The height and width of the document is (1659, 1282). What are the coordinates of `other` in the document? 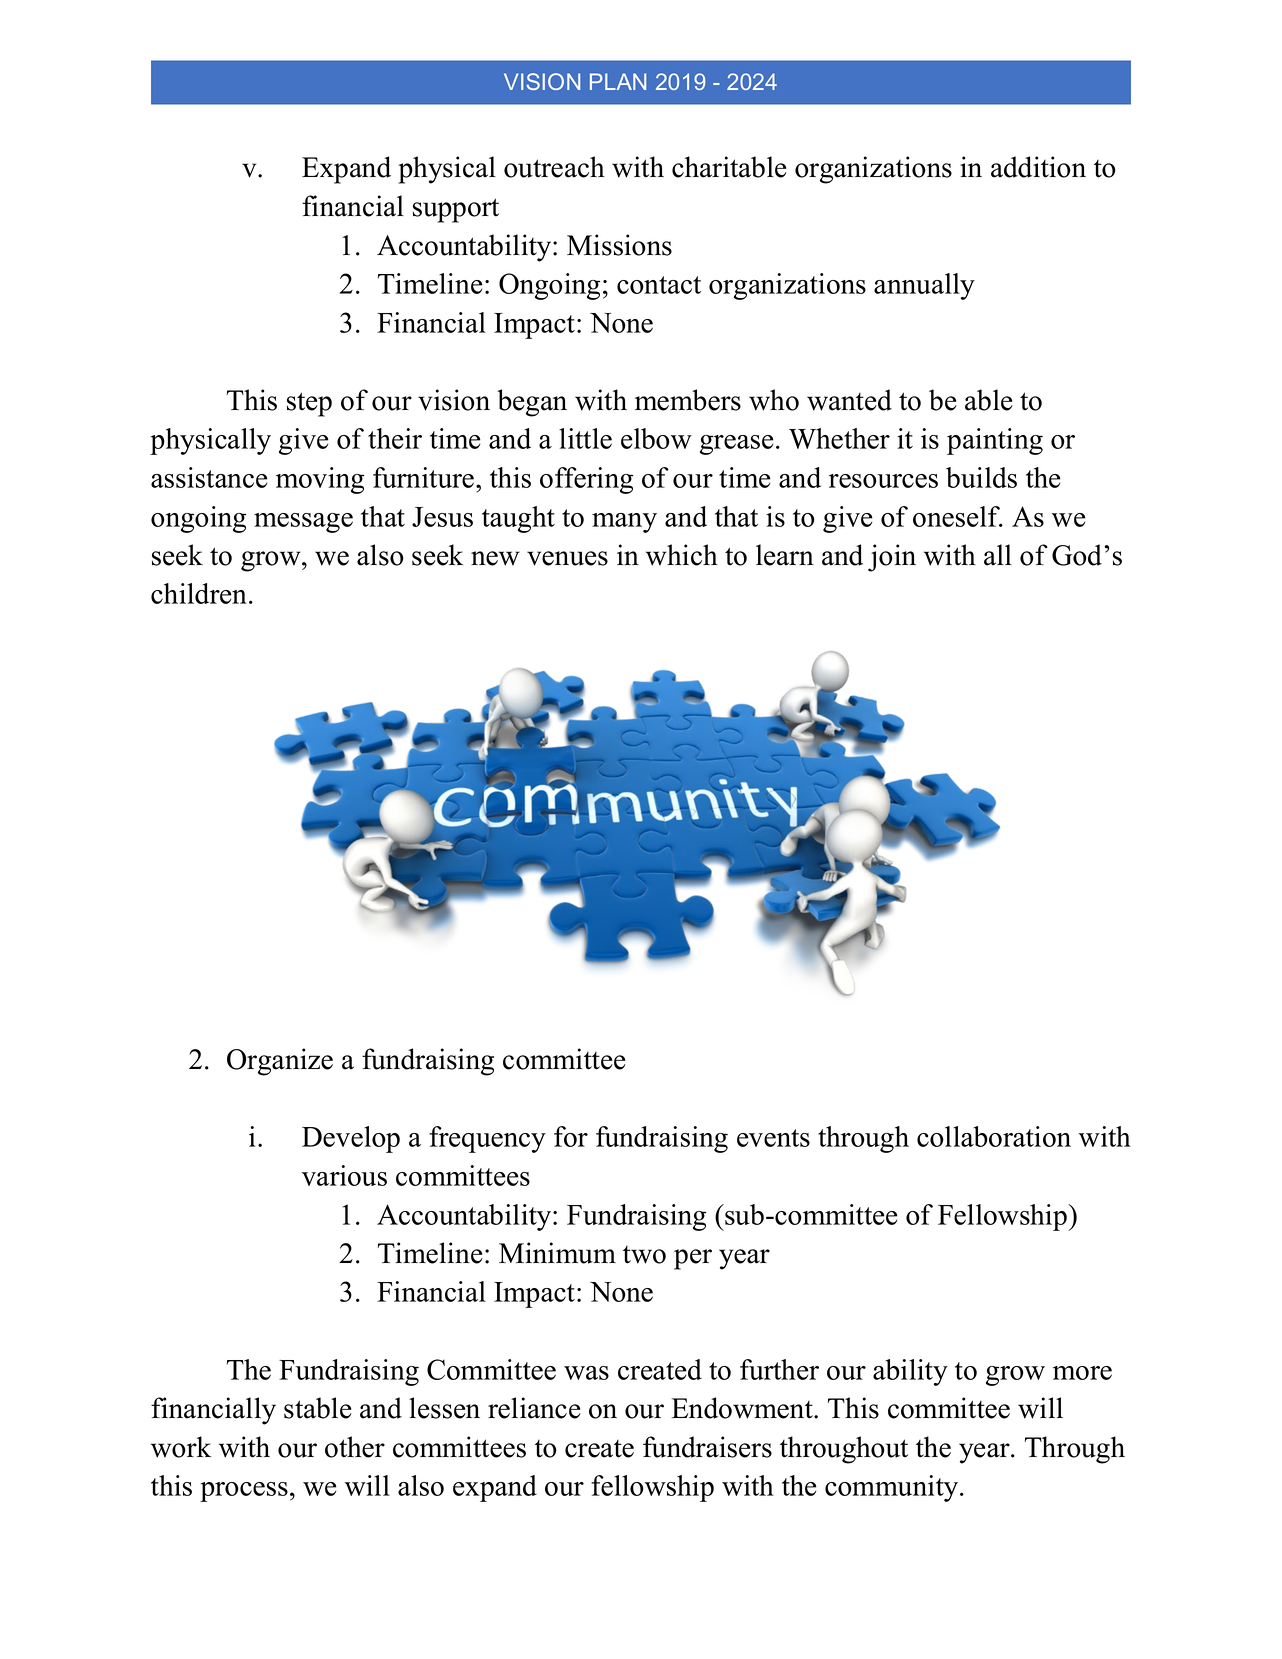 It's located at (355, 1447).
